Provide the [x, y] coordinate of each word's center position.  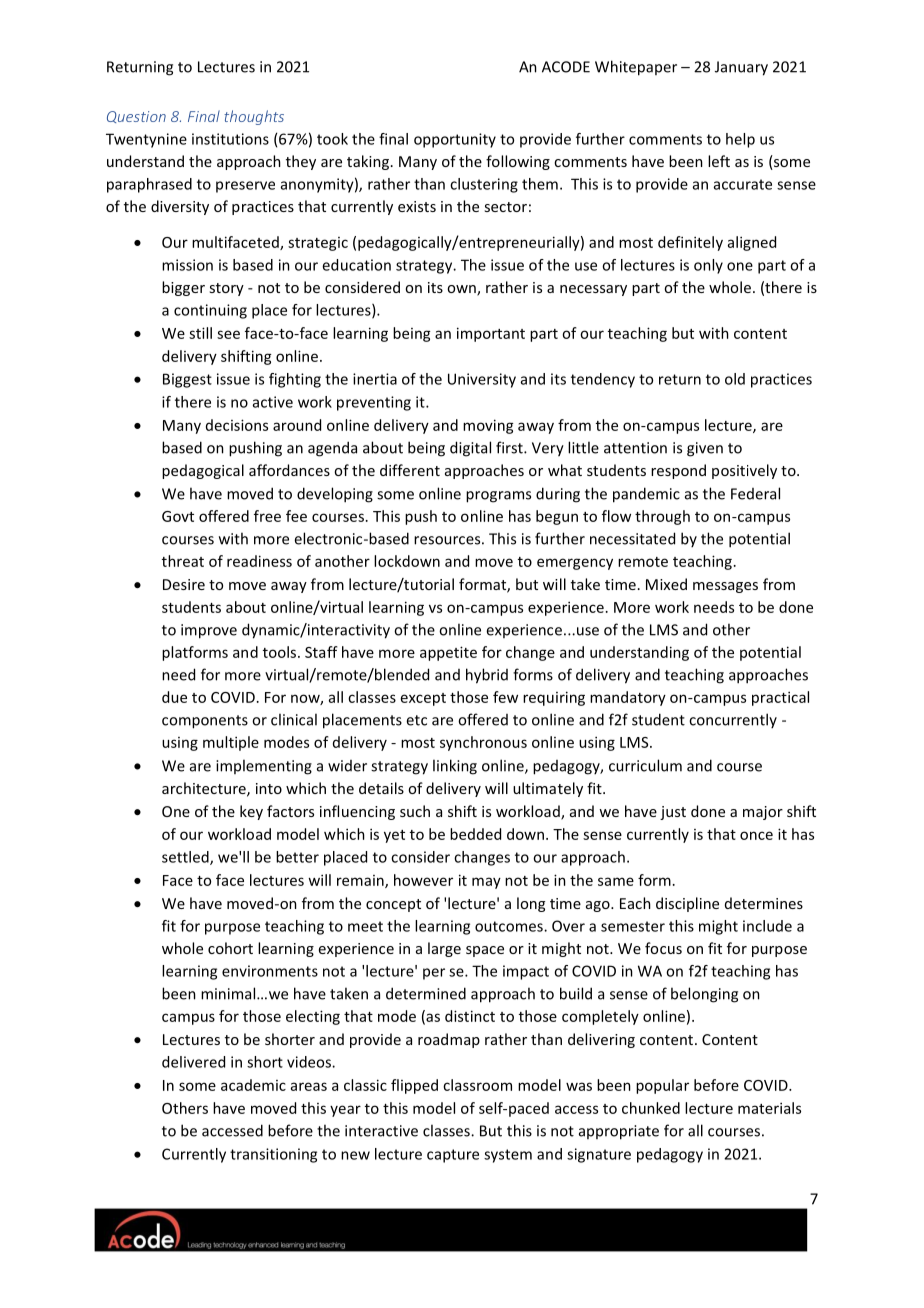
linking [455, 767]
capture [453, 1156]
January [741, 68]
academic [253, 1085]
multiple [231, 743]
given [705, 449]
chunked [651, 1108]
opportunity [455, 140]
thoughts [254, 117]
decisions [237, 425]
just [673, 813]
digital [470, 449]
